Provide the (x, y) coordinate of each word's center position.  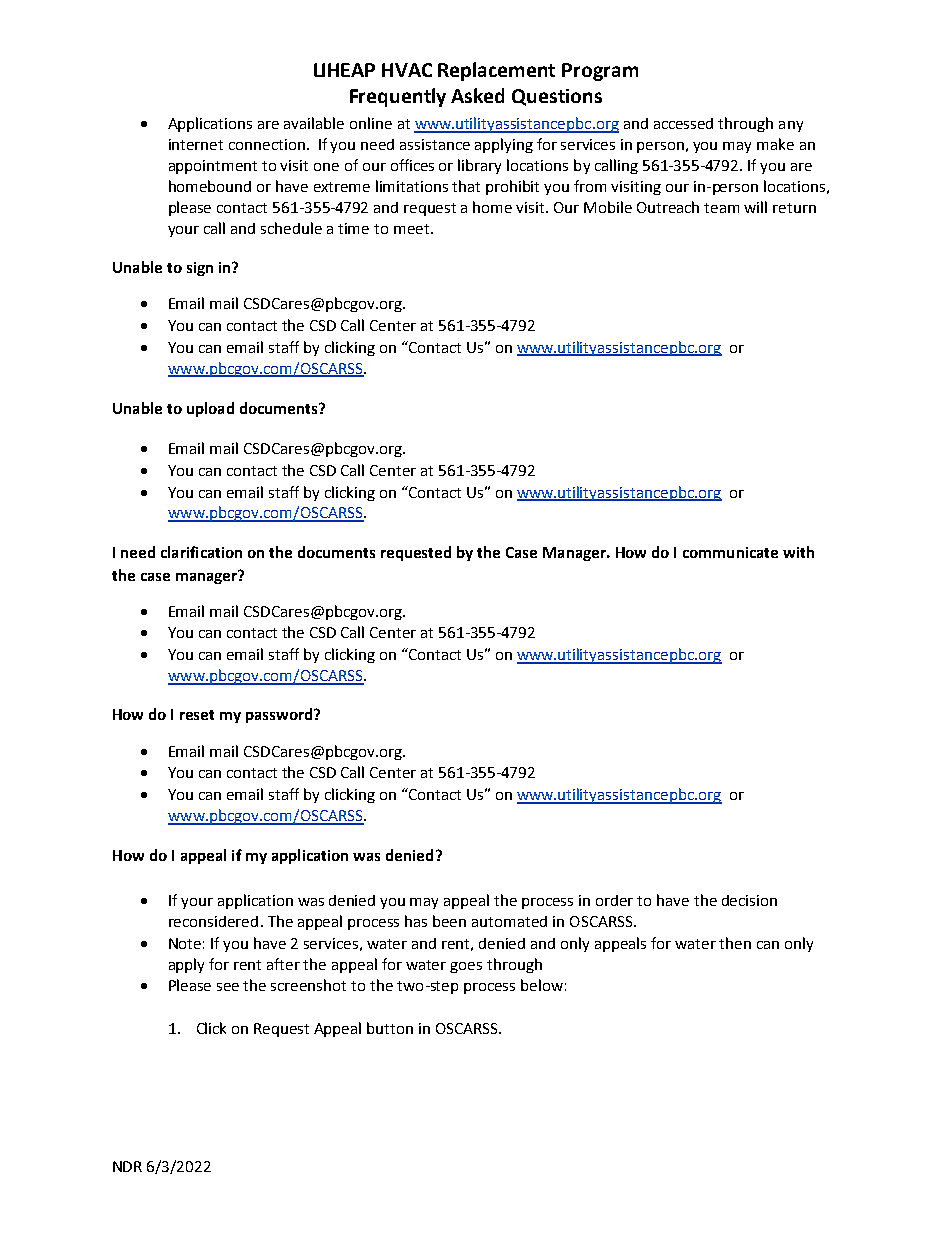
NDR (127, 1166)
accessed (683, 123)
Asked (477, 95)
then (735, 943)
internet (196, 144)
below (542, 985)
